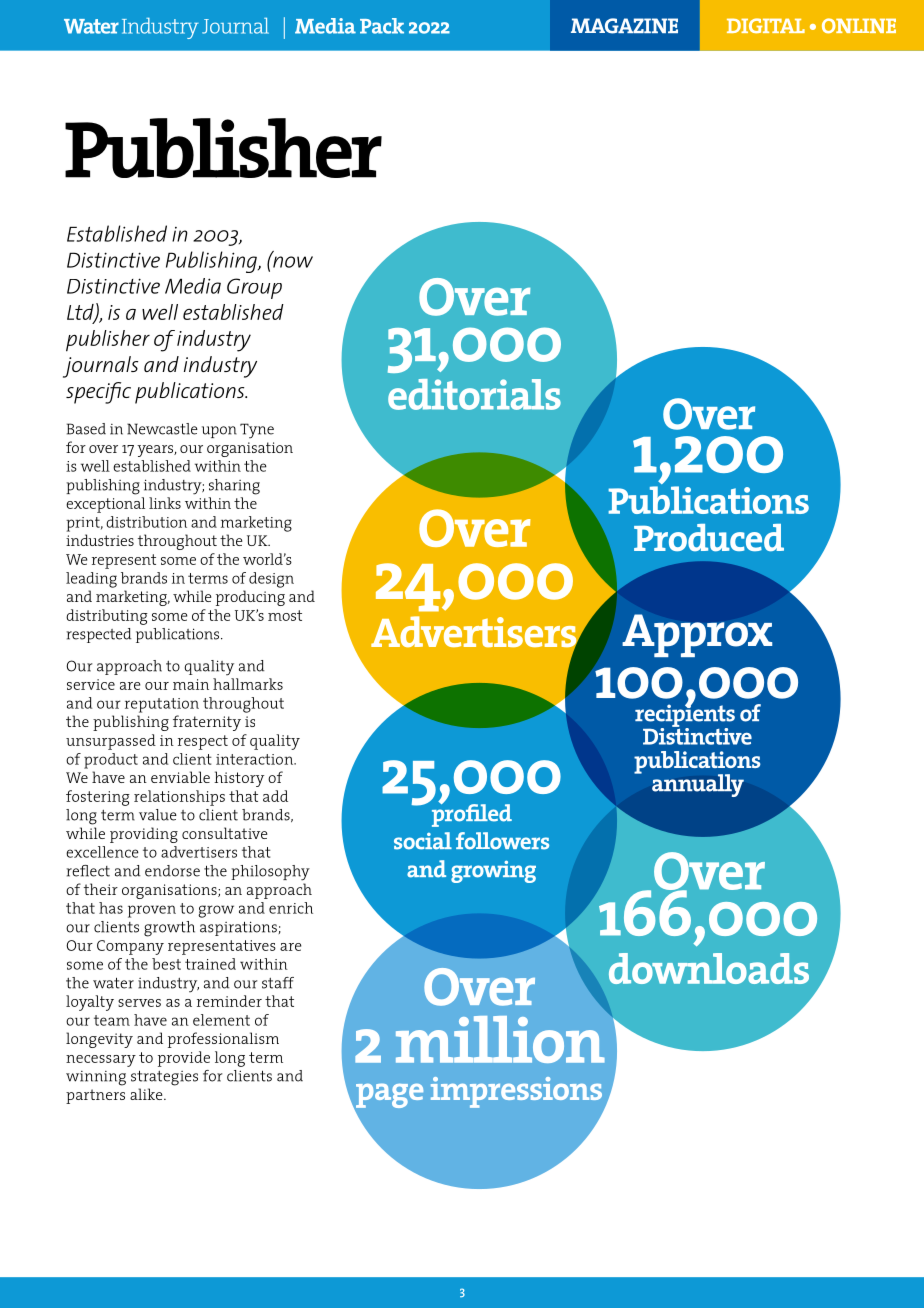 The width and height of the screenshot is (924, 1308). Describe the element at coordinates (709, 538) in the screenshot. I see `Produced` at that location.
